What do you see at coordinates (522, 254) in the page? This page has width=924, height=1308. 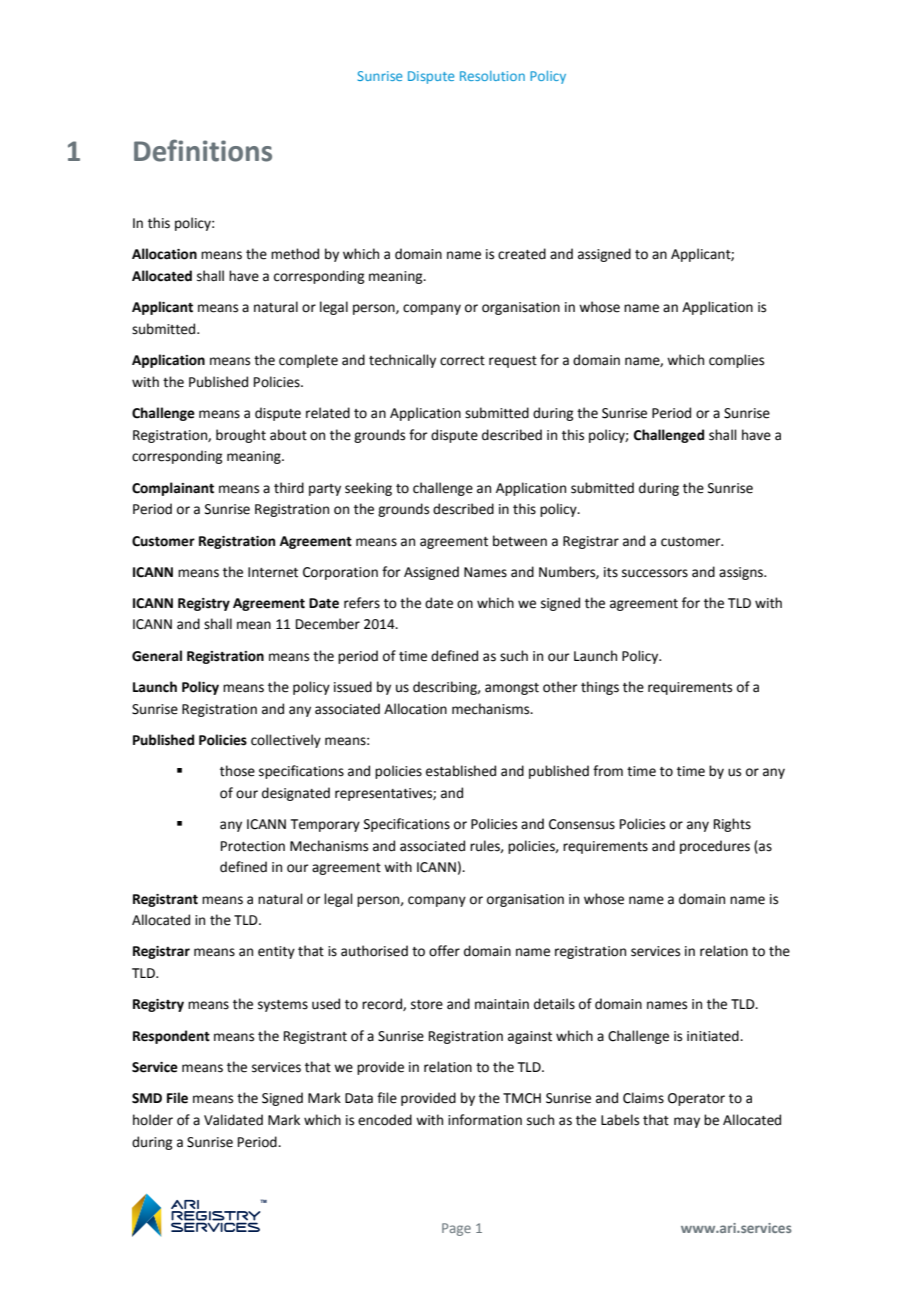 I see `created` at bounding box center [522, 254].
